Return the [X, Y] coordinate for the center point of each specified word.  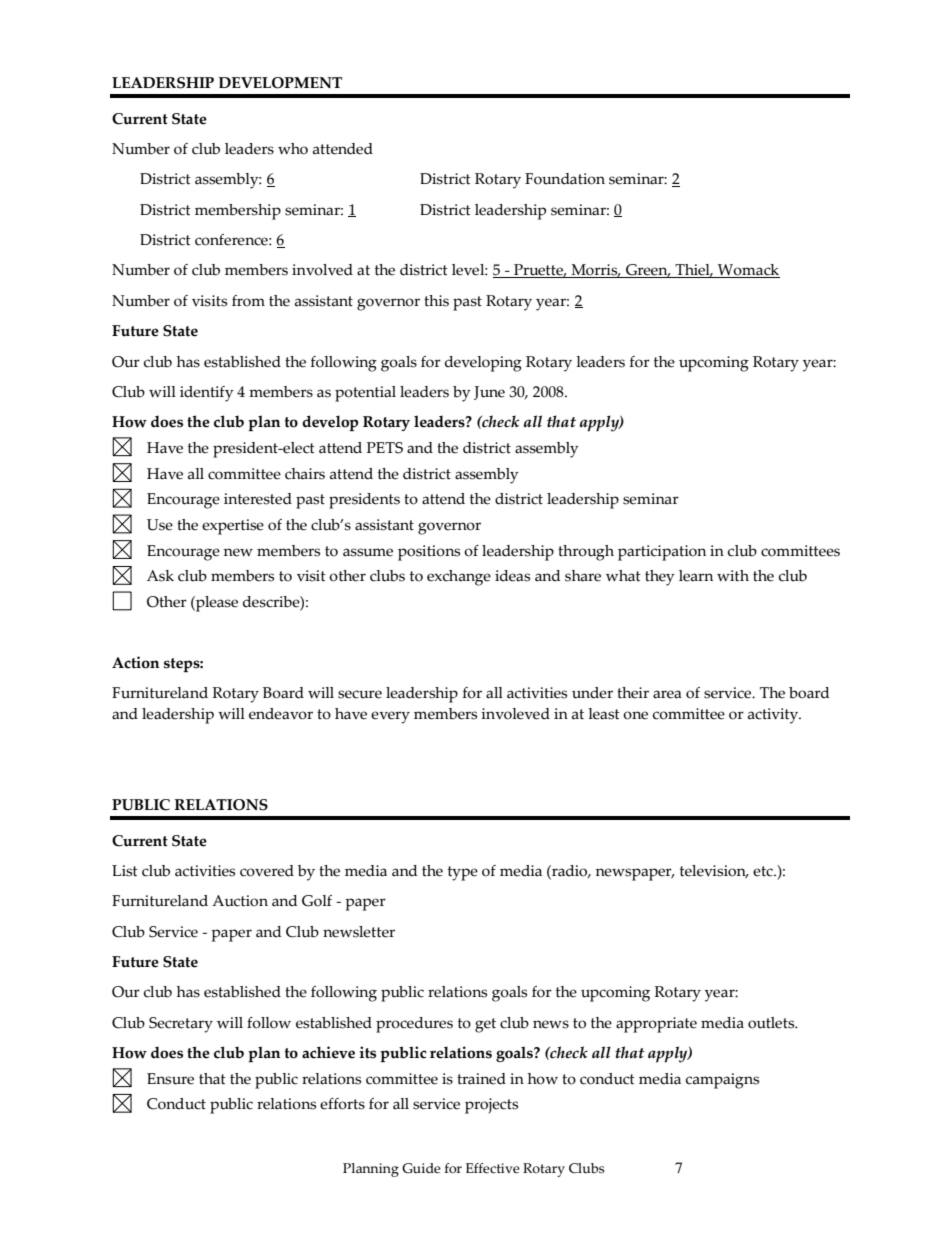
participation [662, 553]
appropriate [656, 1025]
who [293, 149]
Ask [160, 576]
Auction [240, 901]
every [390, 717]
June [489, 393]
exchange [459, 578]
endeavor [281, 714]
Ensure [170, 1079]
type [463, 873]
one [635, 715]
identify [207, 394]
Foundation [565, 179]
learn [696, 576]
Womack [748, 271]
